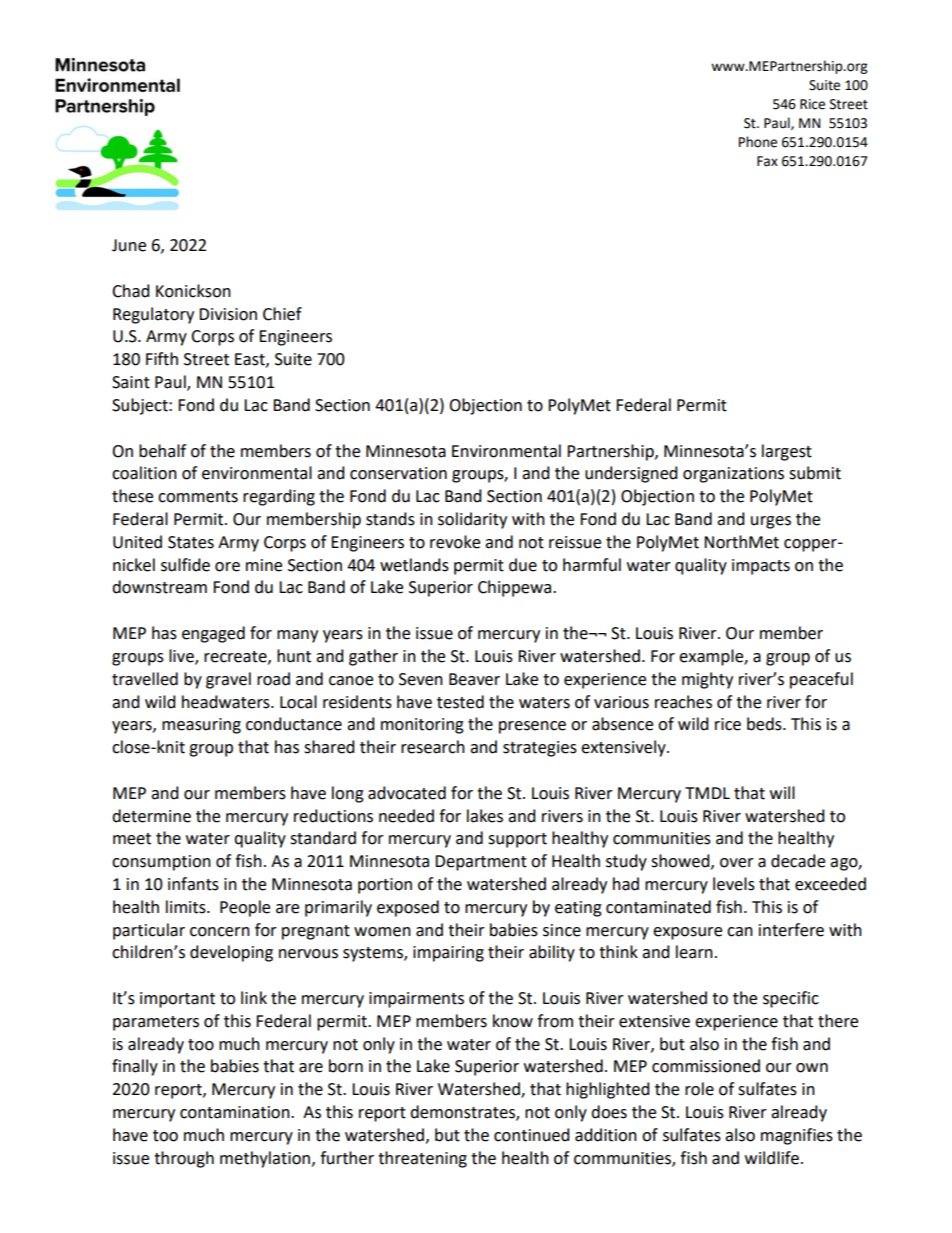 The width and height of the page is (952, 1233). I want to click on Beaver, so click(474, 679).
